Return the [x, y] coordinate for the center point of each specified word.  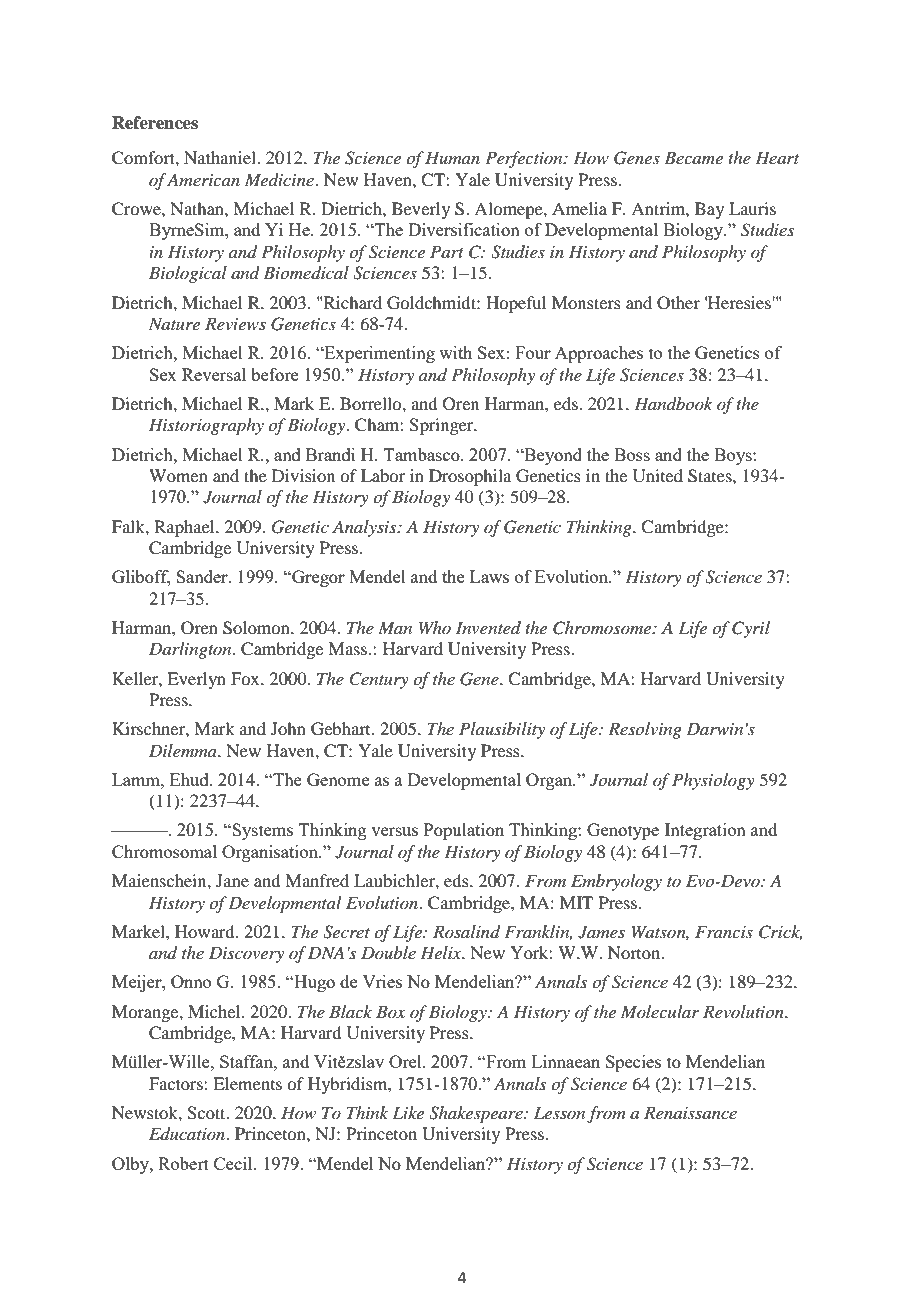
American [203, 180]
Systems [261, 831]
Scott [207, 1113]
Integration [705, 831]
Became [693, 157]
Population [464, 831]
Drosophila [470, 477]
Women [178, 475]
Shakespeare [477, 1114]
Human [452, 157]
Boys [734, 456]
